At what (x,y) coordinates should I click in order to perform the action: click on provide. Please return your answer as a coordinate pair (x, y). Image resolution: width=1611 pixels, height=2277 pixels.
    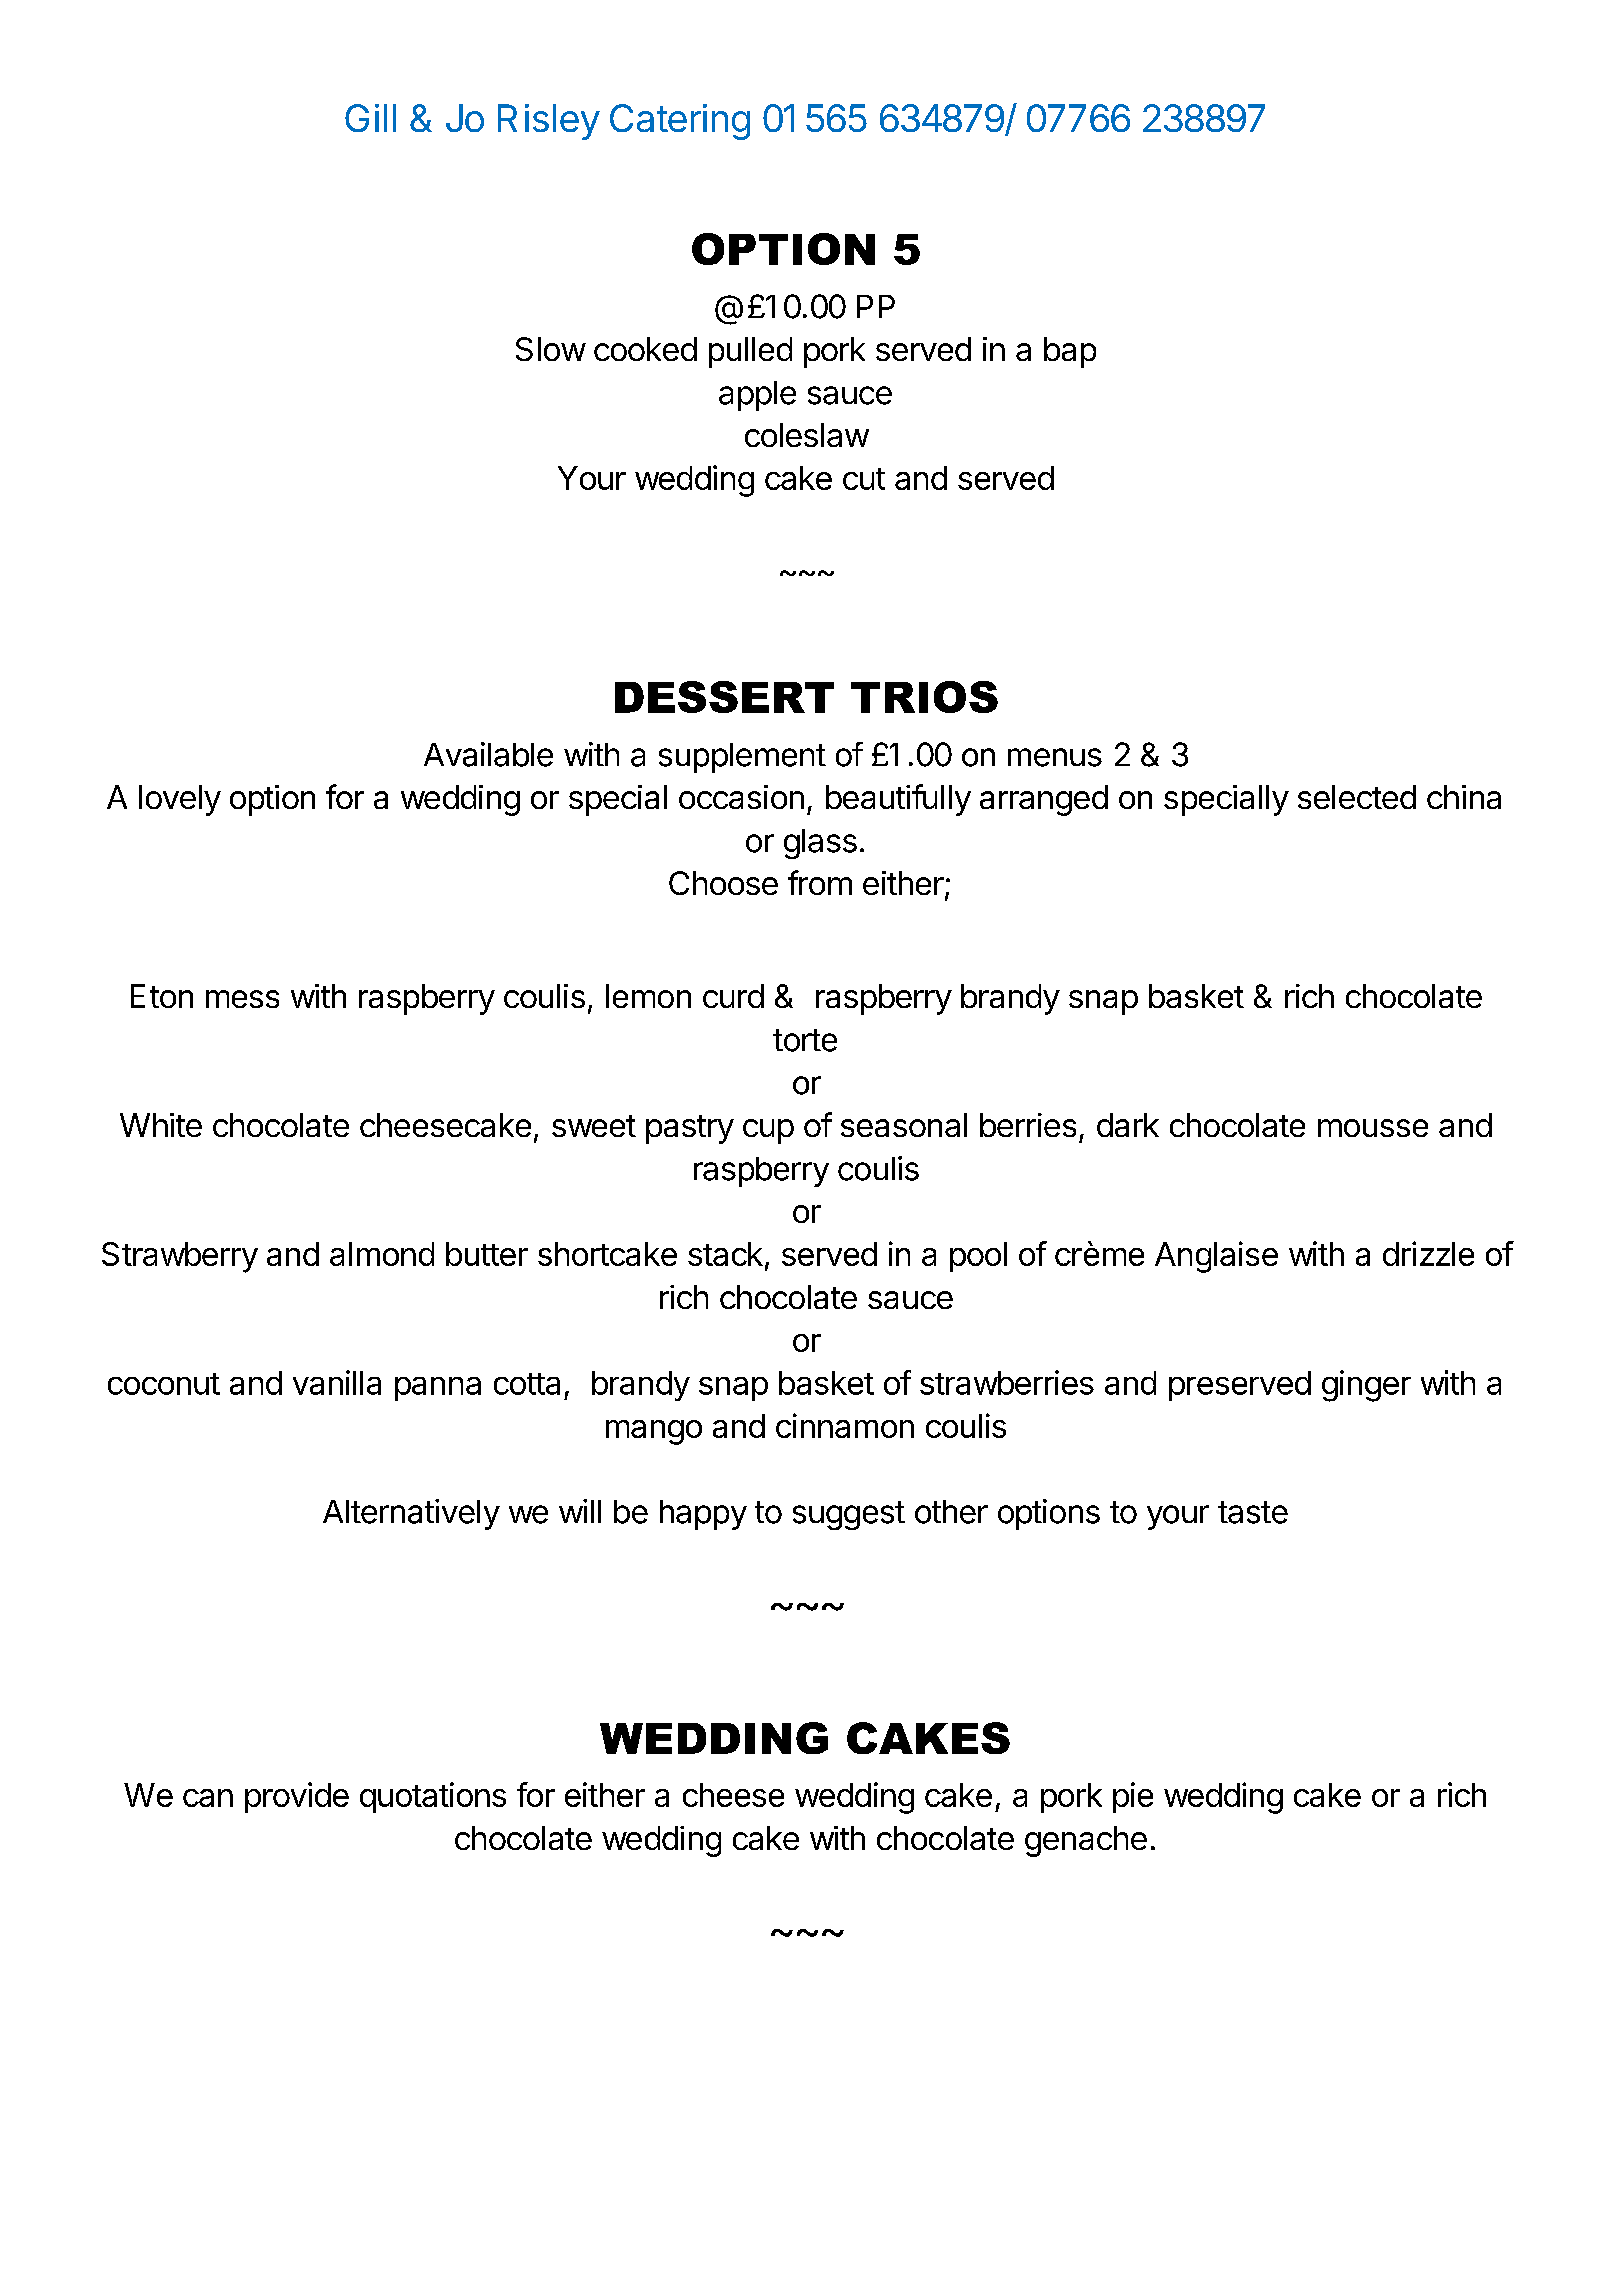
    Looking at the image, I should click on (297, 1797).
